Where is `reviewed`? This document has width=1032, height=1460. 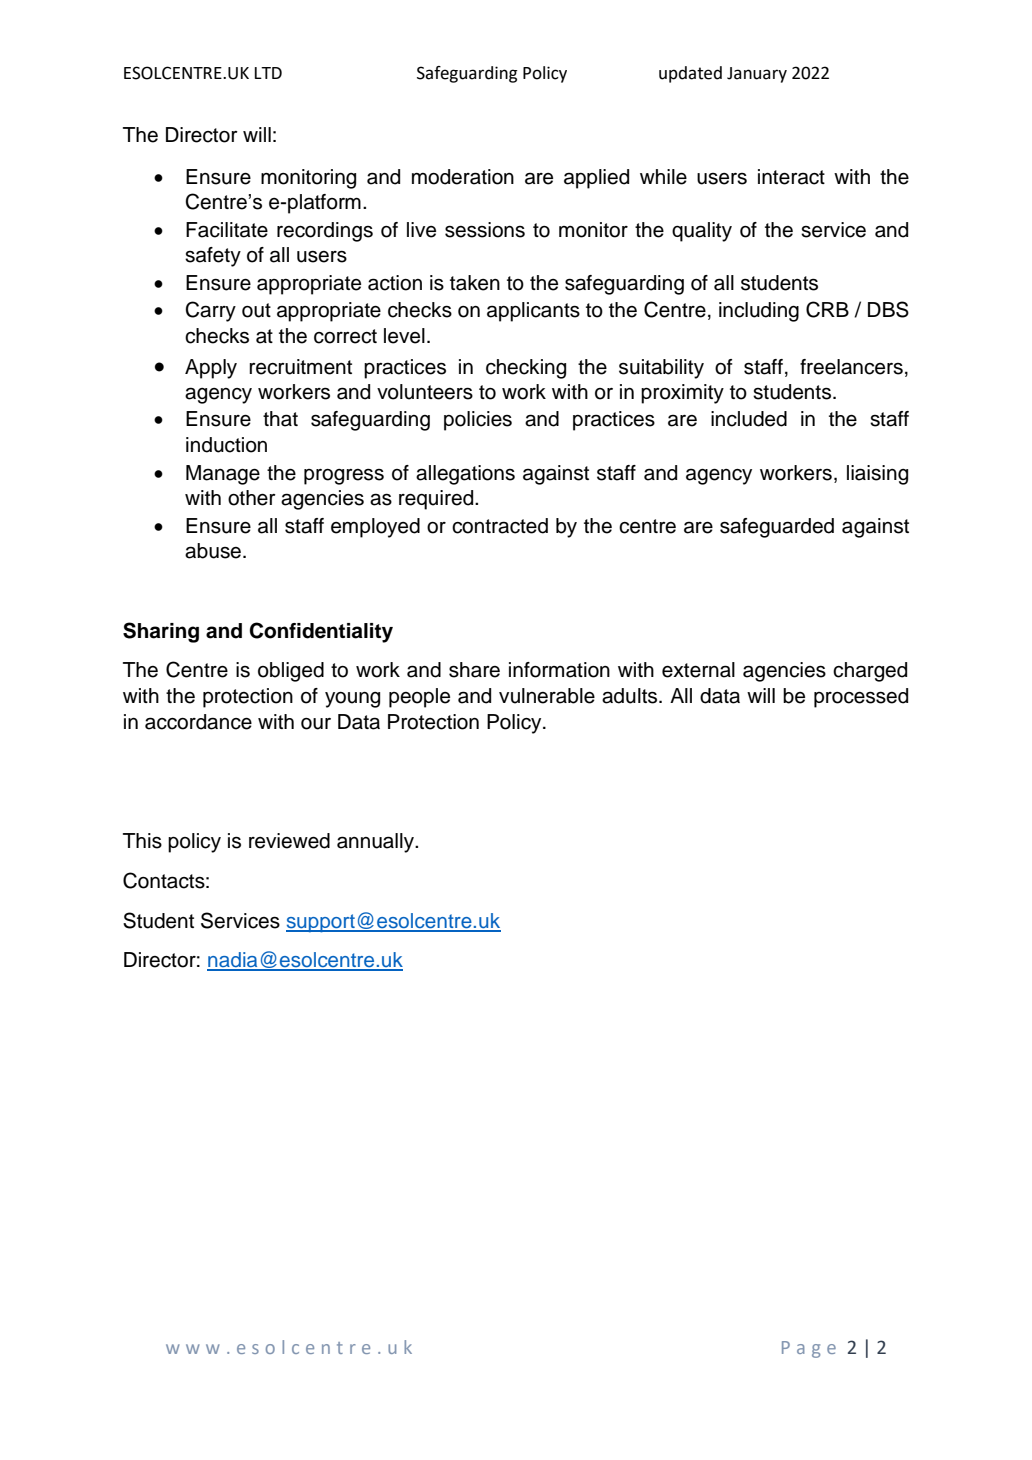
reviewed is located at coordinates (289, 841).
